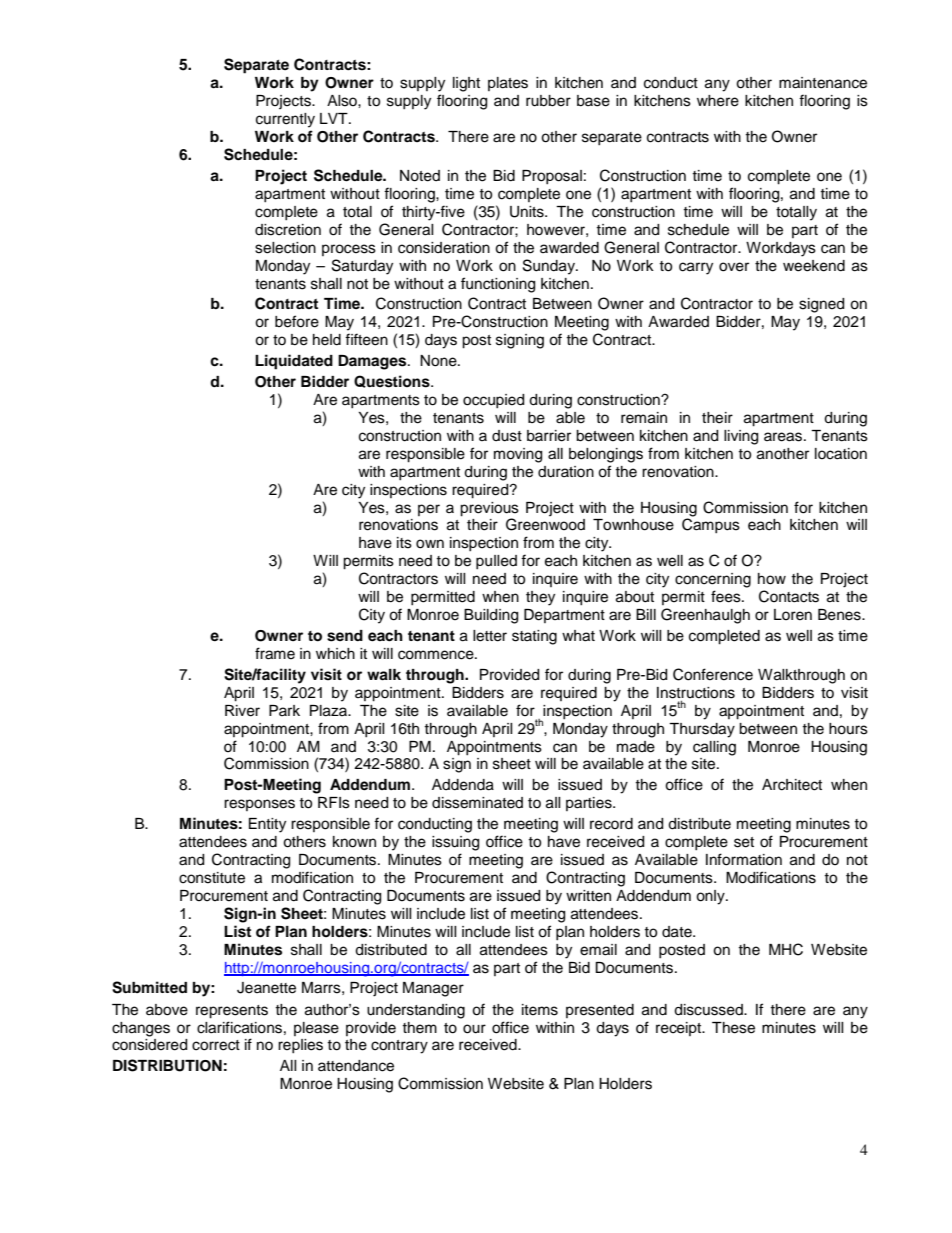 The image size is (952, 1233). Describe the element at coordinates (297, 321) in the screenshot. I see `before` at that location.
